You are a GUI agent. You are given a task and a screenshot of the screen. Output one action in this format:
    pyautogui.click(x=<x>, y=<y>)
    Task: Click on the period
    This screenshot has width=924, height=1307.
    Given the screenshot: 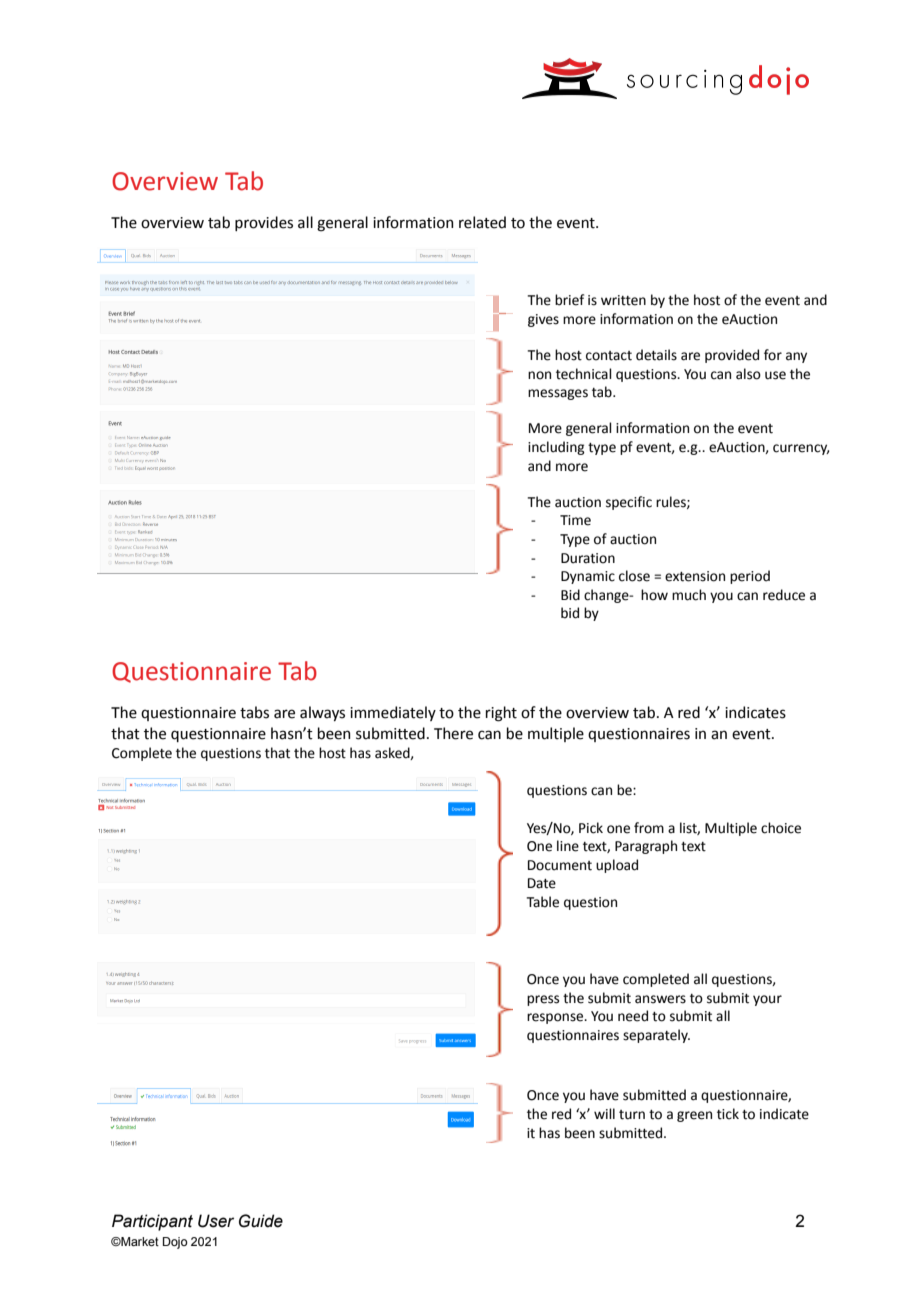 What is the action you would take?
    pyautogui.click(x=750, y=577)
